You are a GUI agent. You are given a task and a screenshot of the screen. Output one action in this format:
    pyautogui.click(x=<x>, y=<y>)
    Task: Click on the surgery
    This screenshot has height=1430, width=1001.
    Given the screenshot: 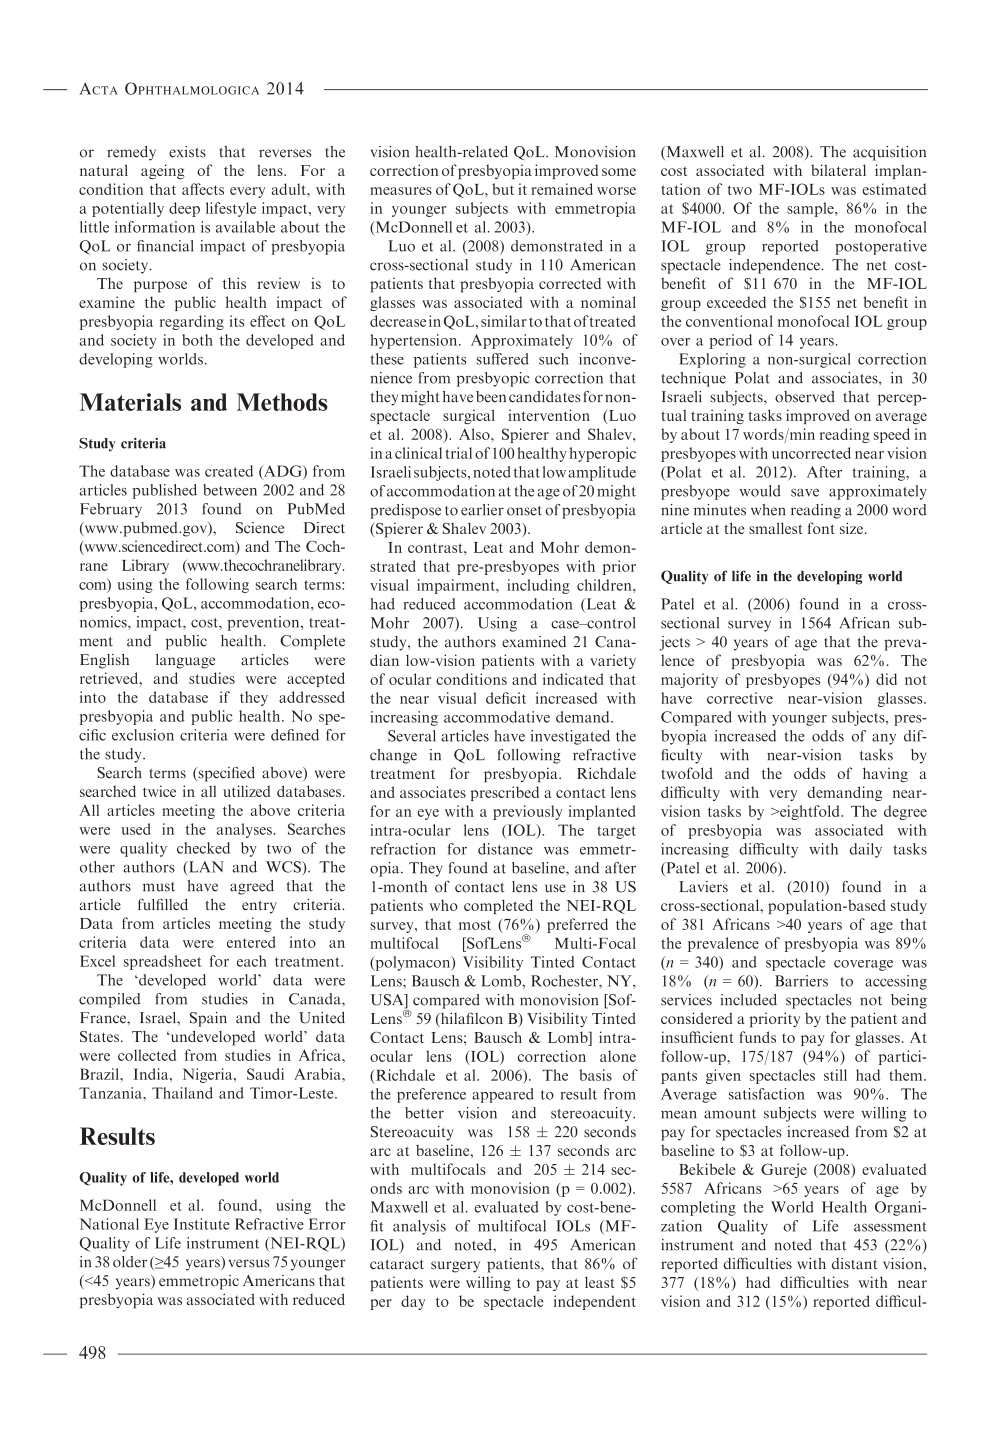 What is the action you would take?
    pyautogui.click(x=455, y=1267)
